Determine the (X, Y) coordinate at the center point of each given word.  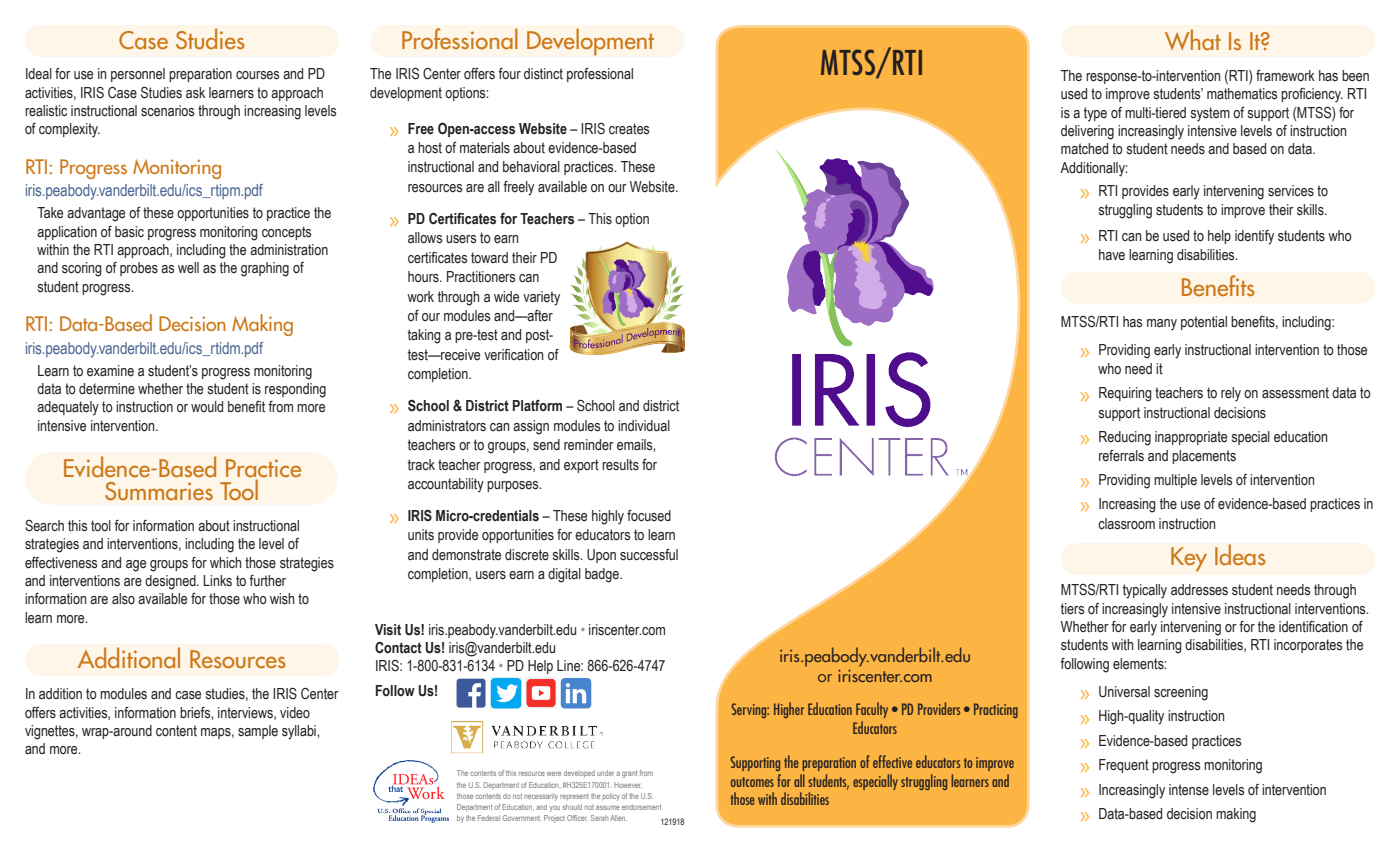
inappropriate (1191, 438)
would (207, 406)
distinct (543, 74)
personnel (138, 75)
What (1193, 39)
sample (258, 732)
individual (644, 425)
